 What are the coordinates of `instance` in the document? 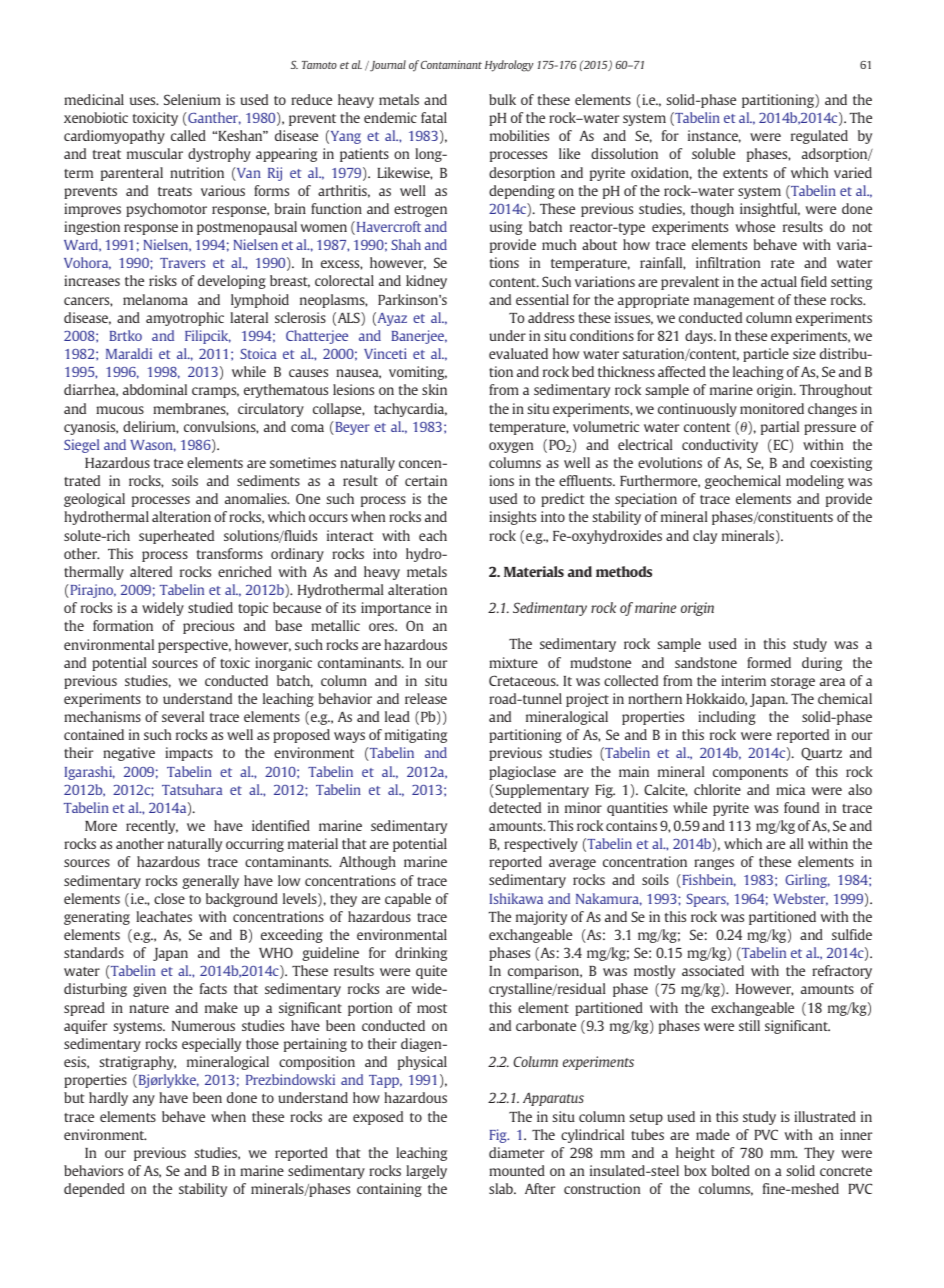 It's located at (714, 136).
